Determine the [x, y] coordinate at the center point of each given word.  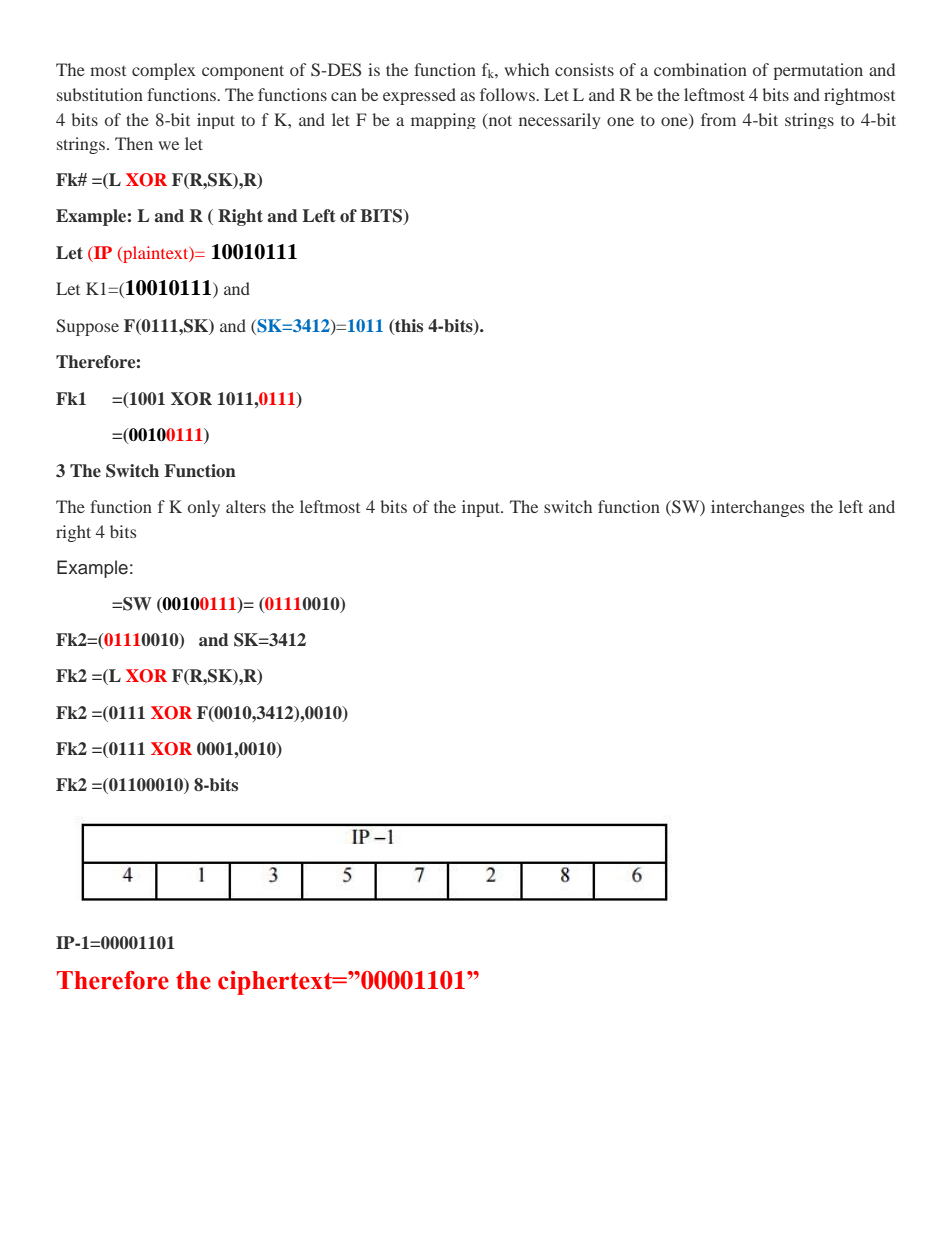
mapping [443, 121]
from [718, 119]
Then [134, 143]
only [204, 508]
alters [246, 506]
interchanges [757, 508]
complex [164, 71]
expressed [419, 96]
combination [700, 69]
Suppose [87, 327]
